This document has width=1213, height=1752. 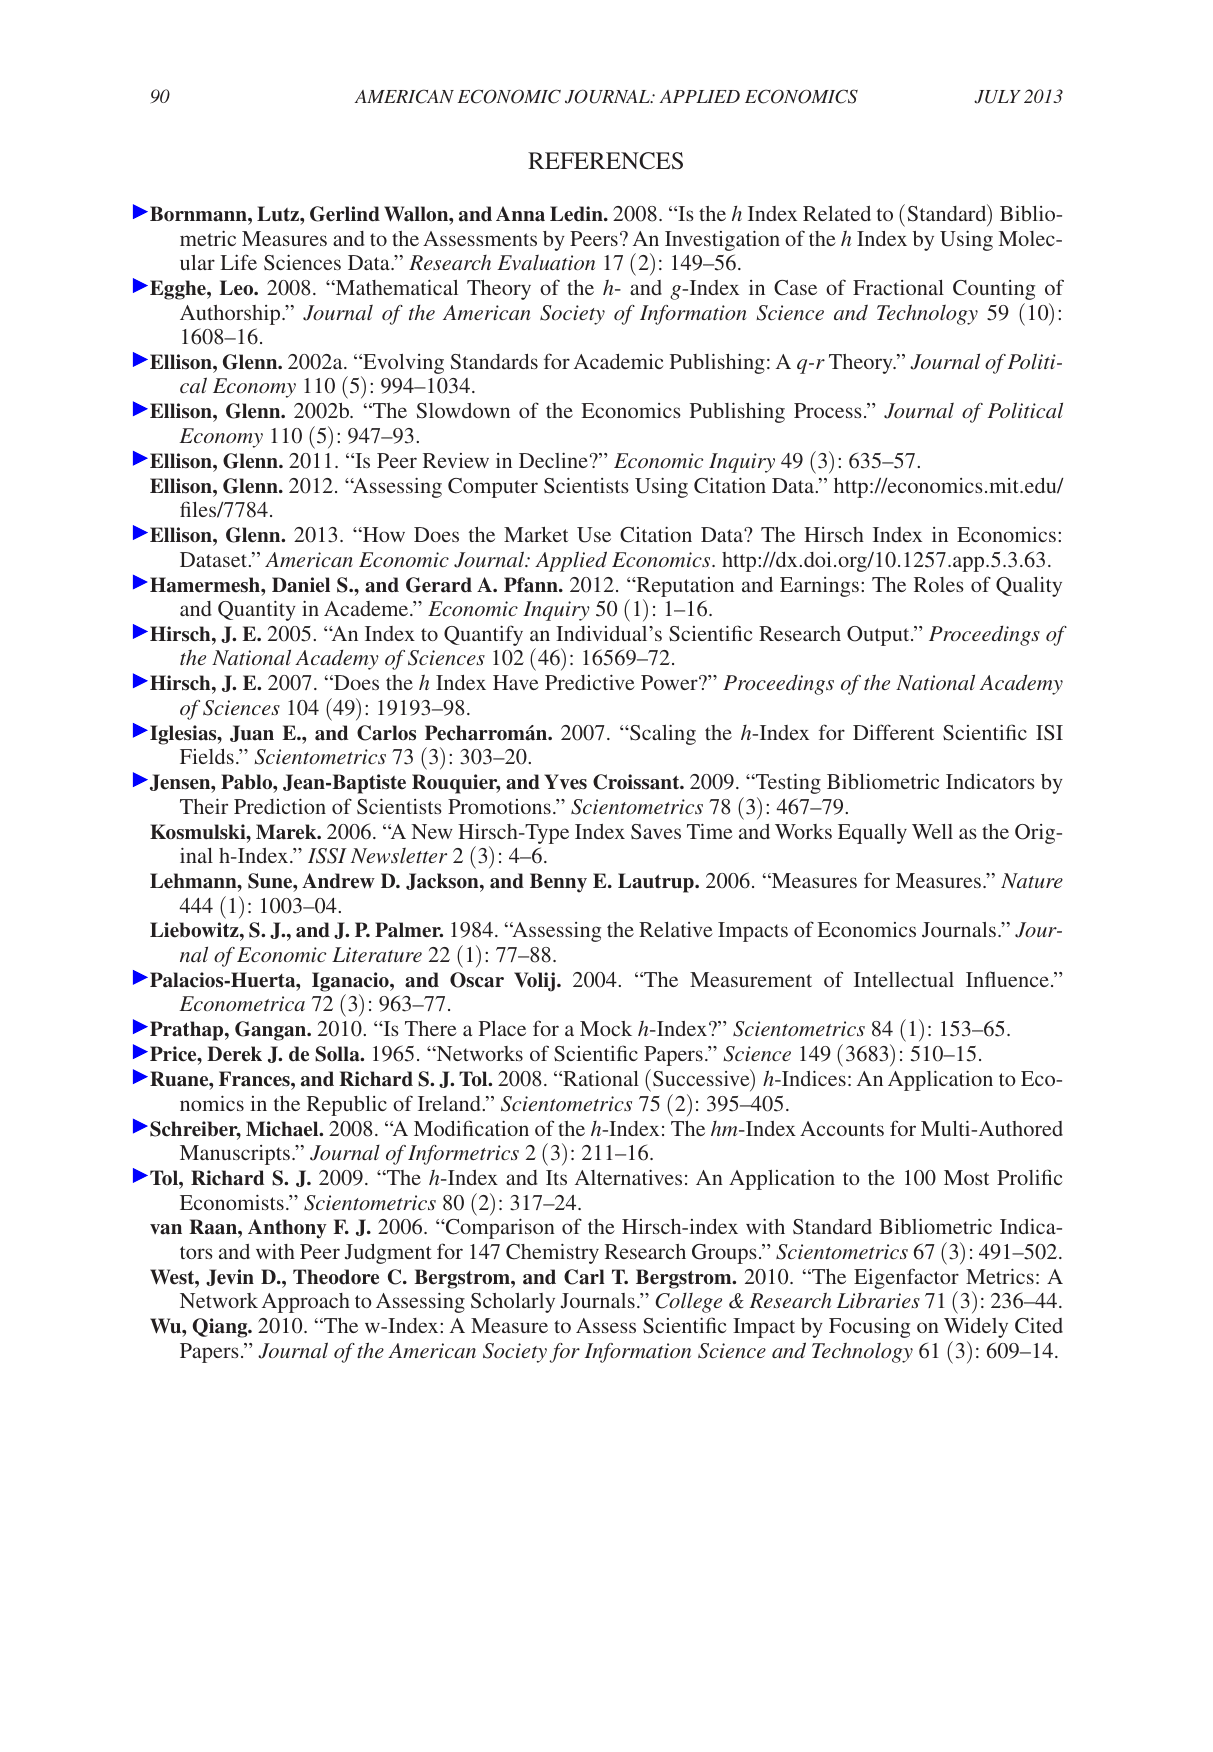 What do you see at coordinates (605, 161) in the document?
I see `References` at bounding box center [605, 161].
